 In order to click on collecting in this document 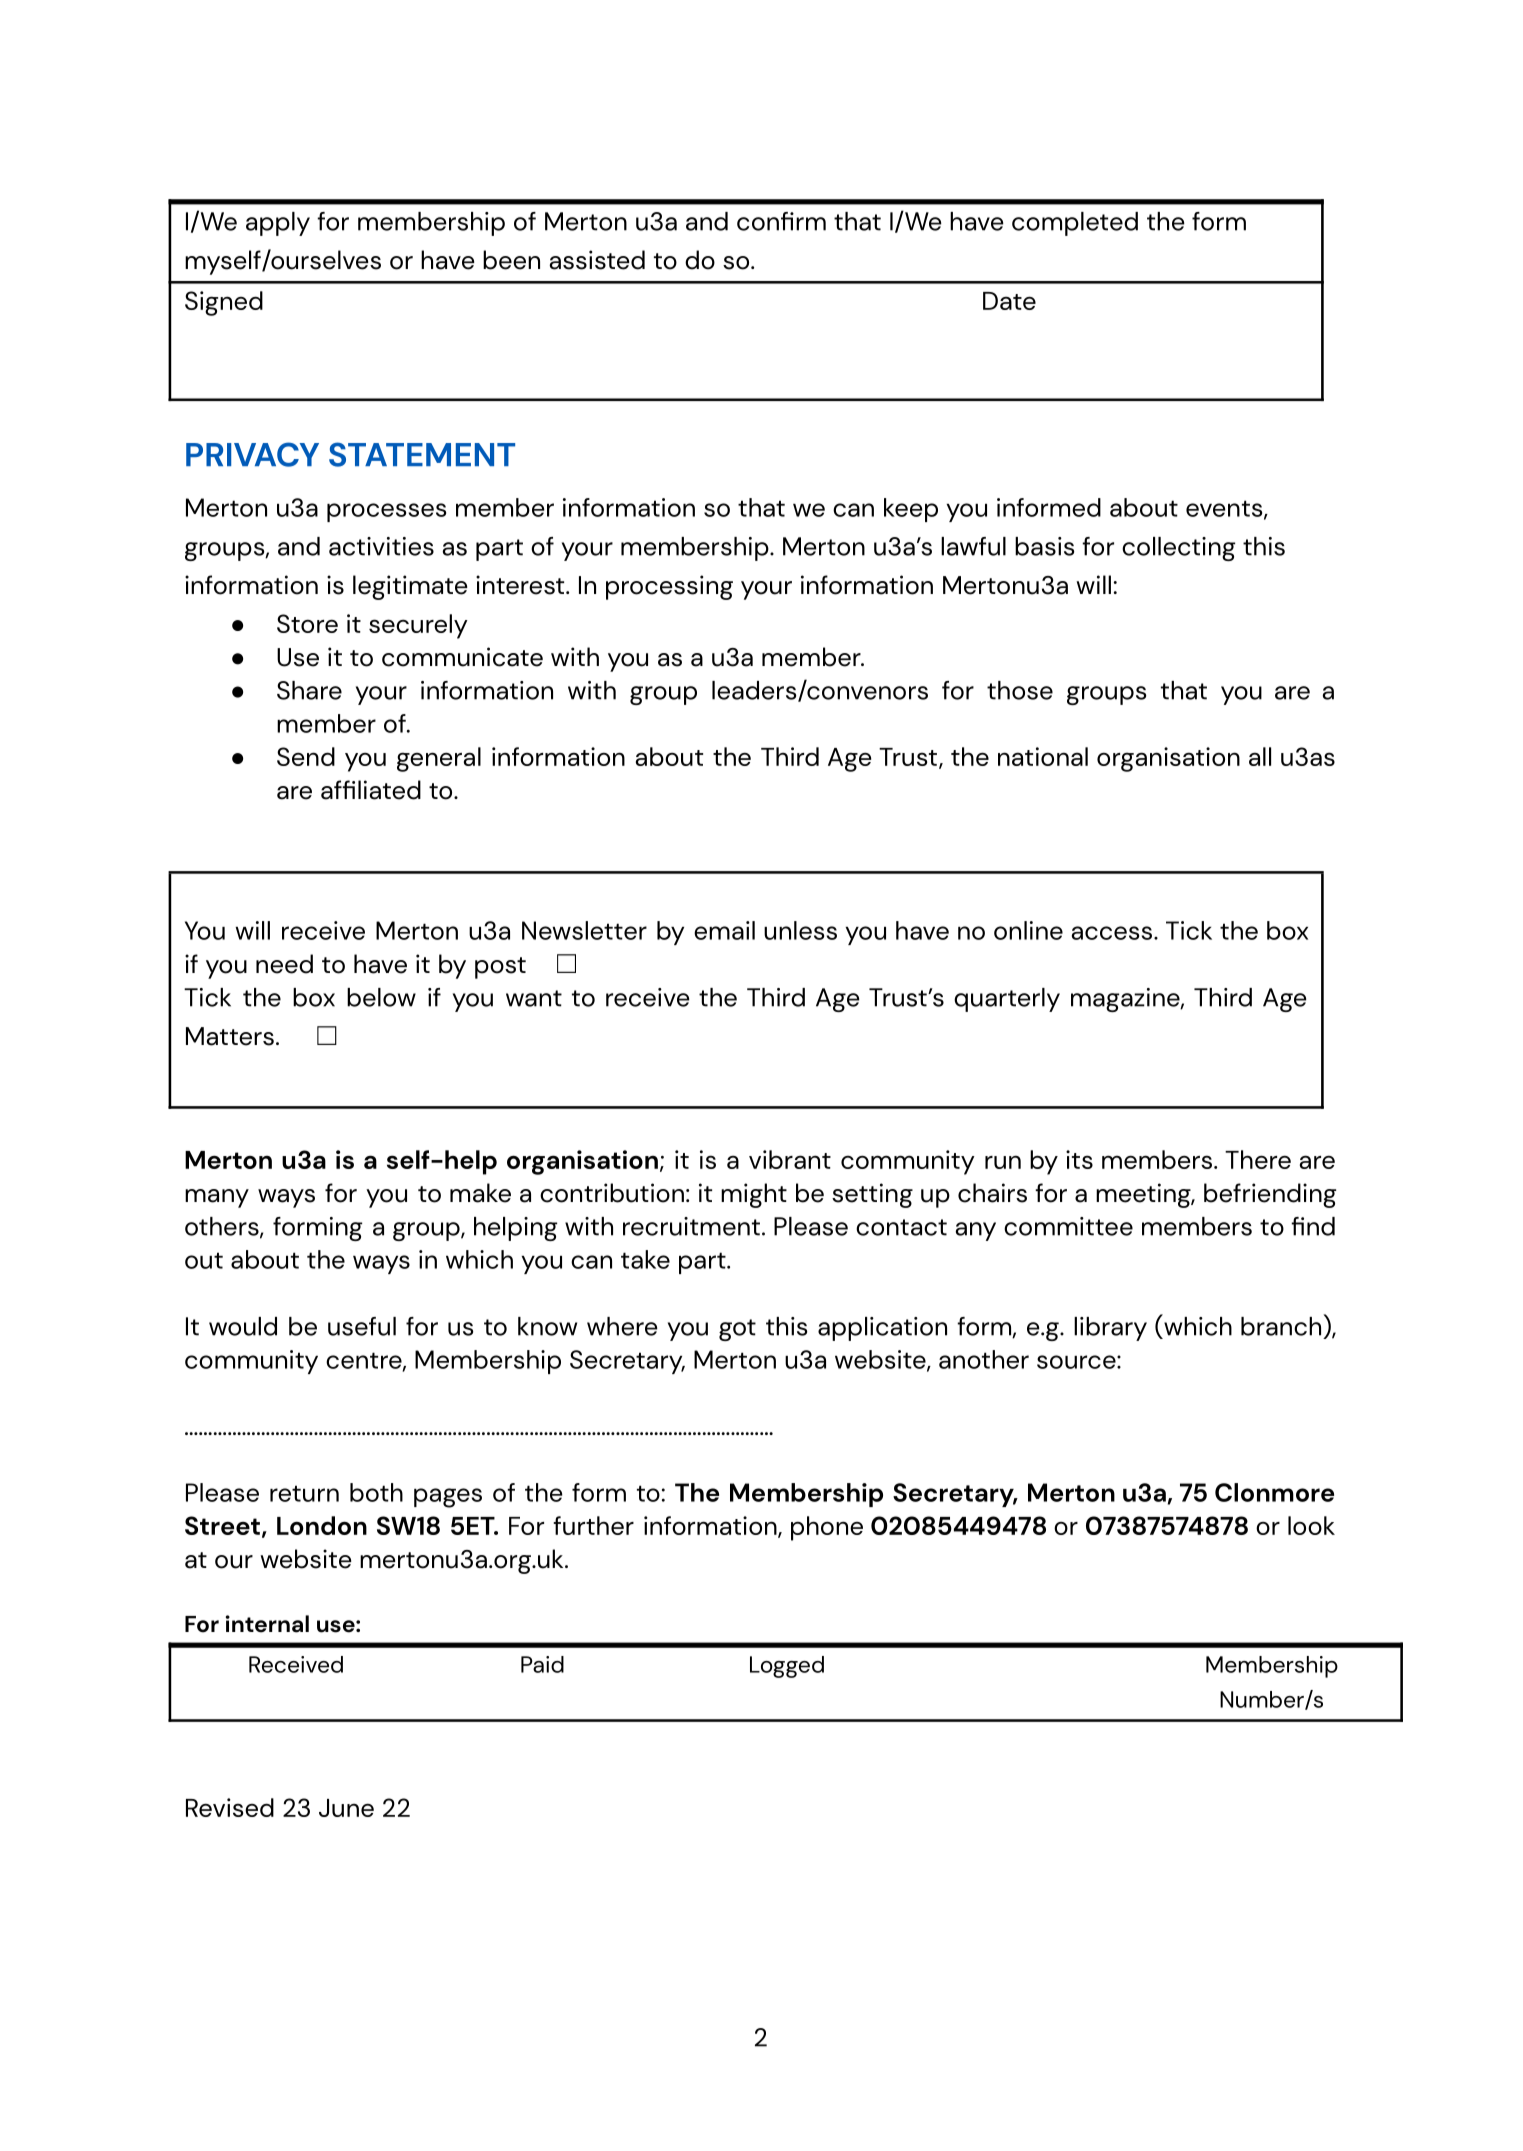, I will do `click(1178, 549)`.
